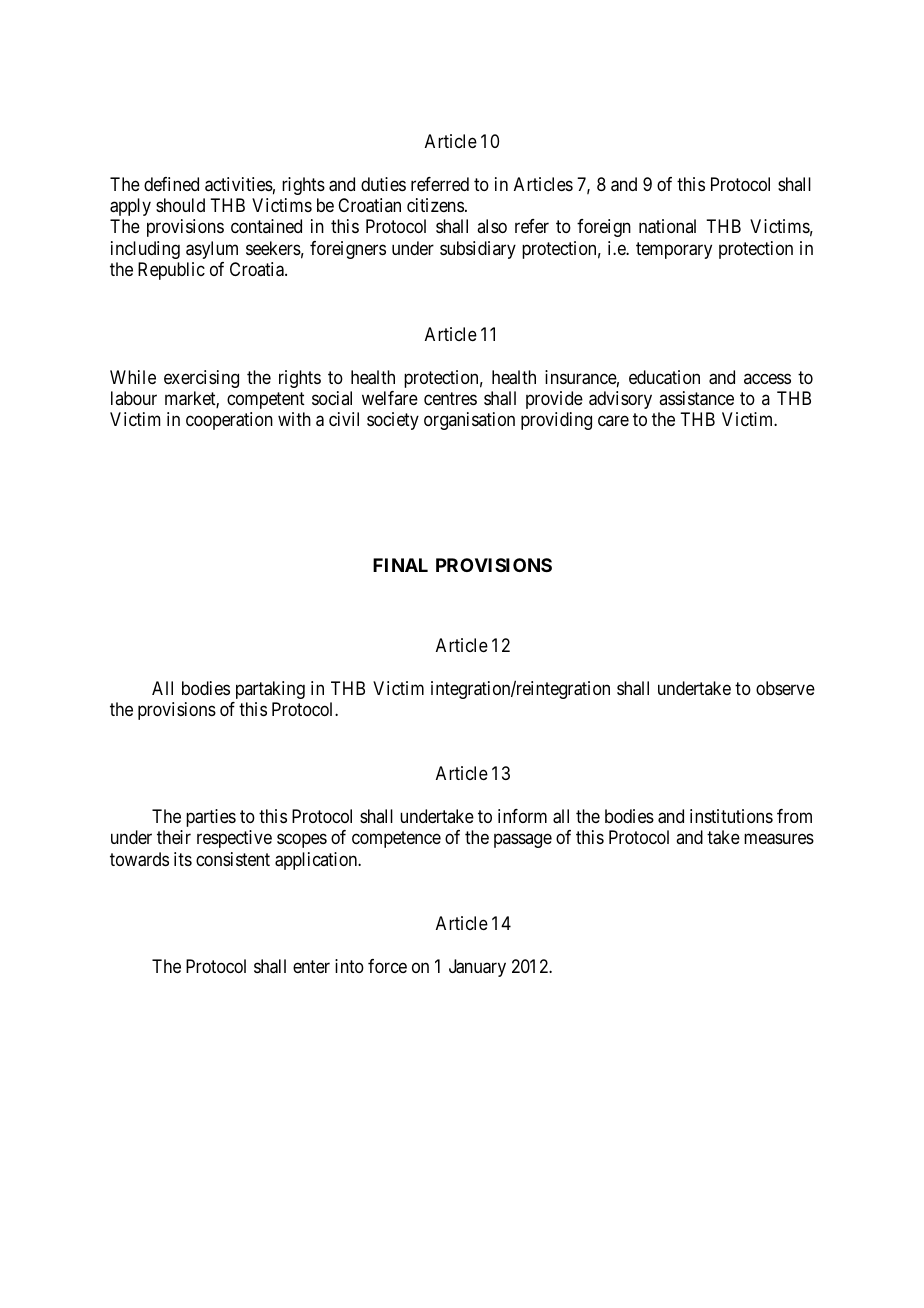 Image resolution: width=924 pixels, height=1308 pixels. Describe the element at coordinates (201, 379) in the document. I see `exercising` at that location.
